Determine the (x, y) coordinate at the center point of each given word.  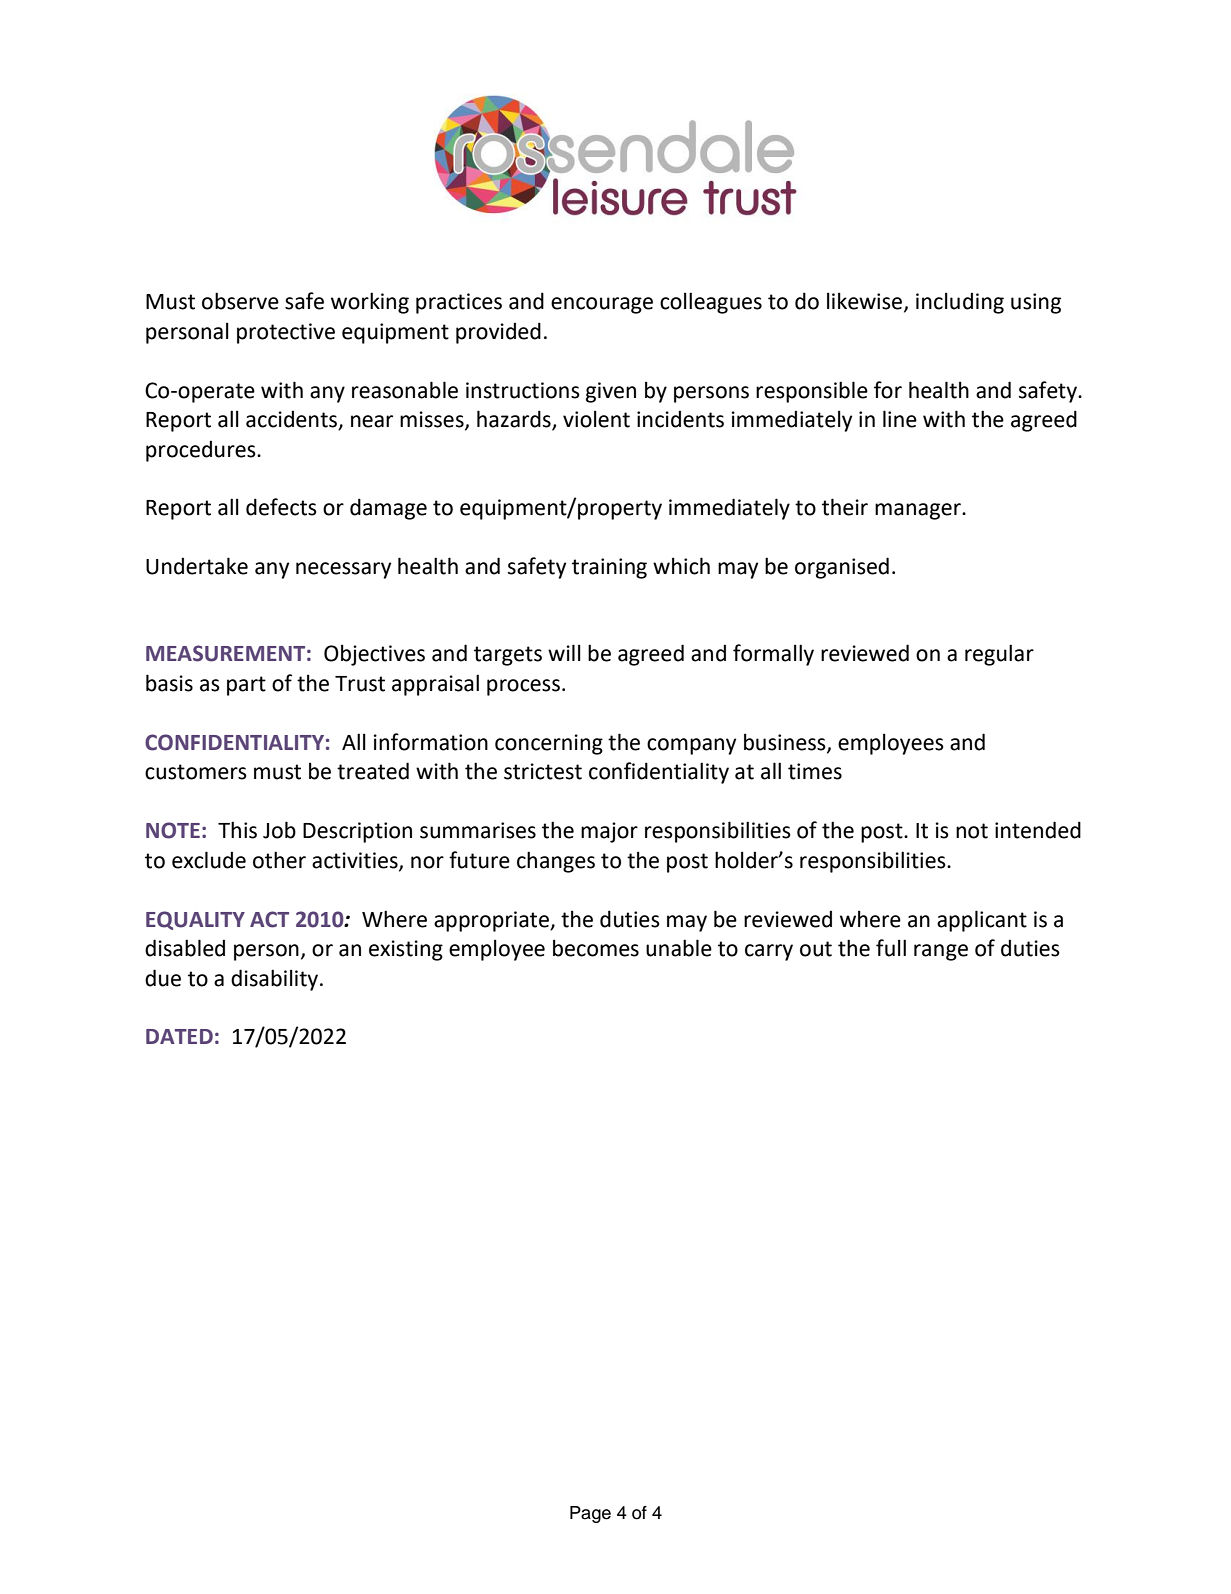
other (279, 860)
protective (286, 333)
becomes (596, 948)
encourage (602, 305)
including (960, 303)
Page (590, 1514)
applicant (982, 921)
